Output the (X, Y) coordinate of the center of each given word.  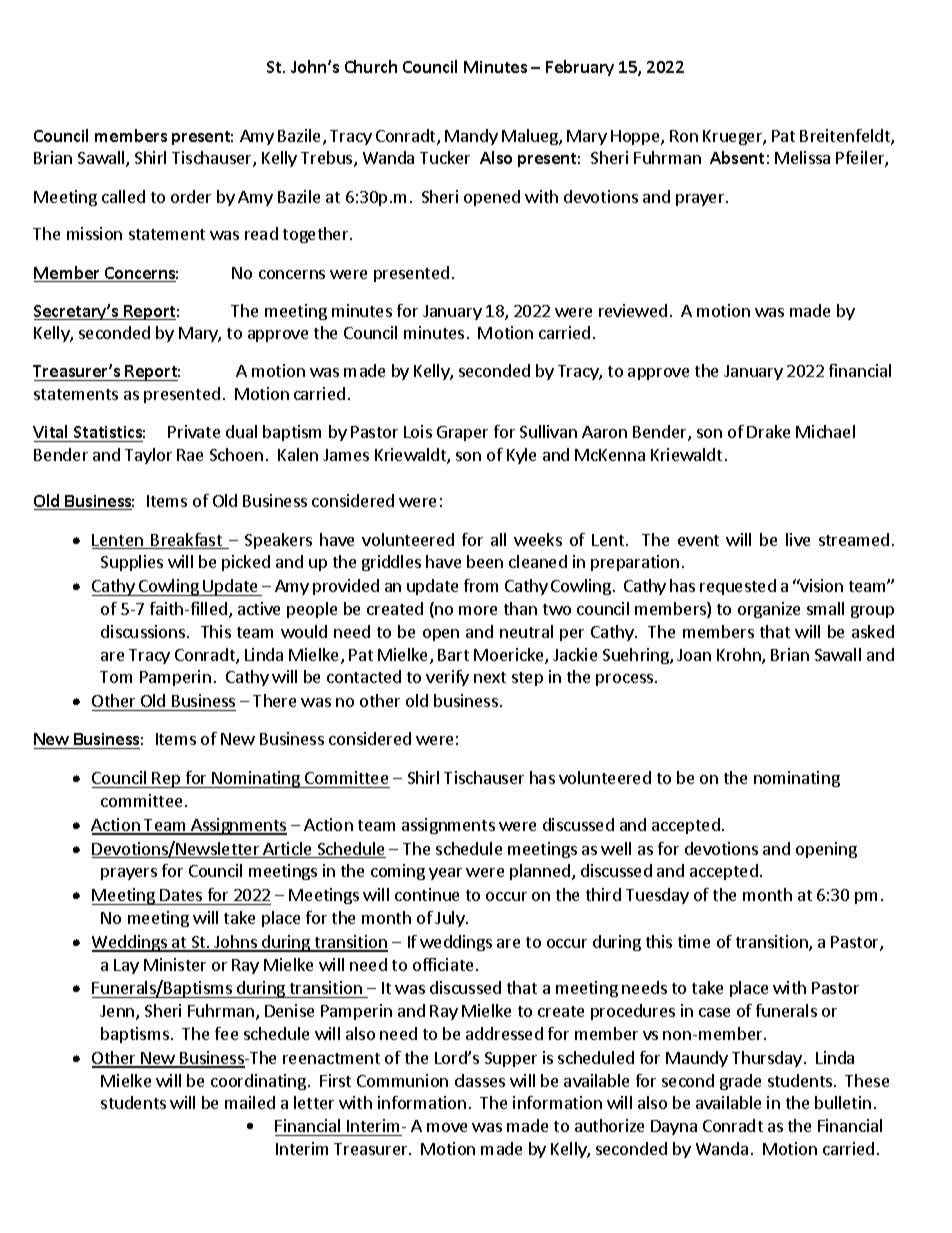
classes (480, 1080)
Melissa (802, 157)
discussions (144, 631)
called (123, 196)
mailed (250, 1102)
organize (769, 610)
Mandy (471, 137)
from (481, 585)
